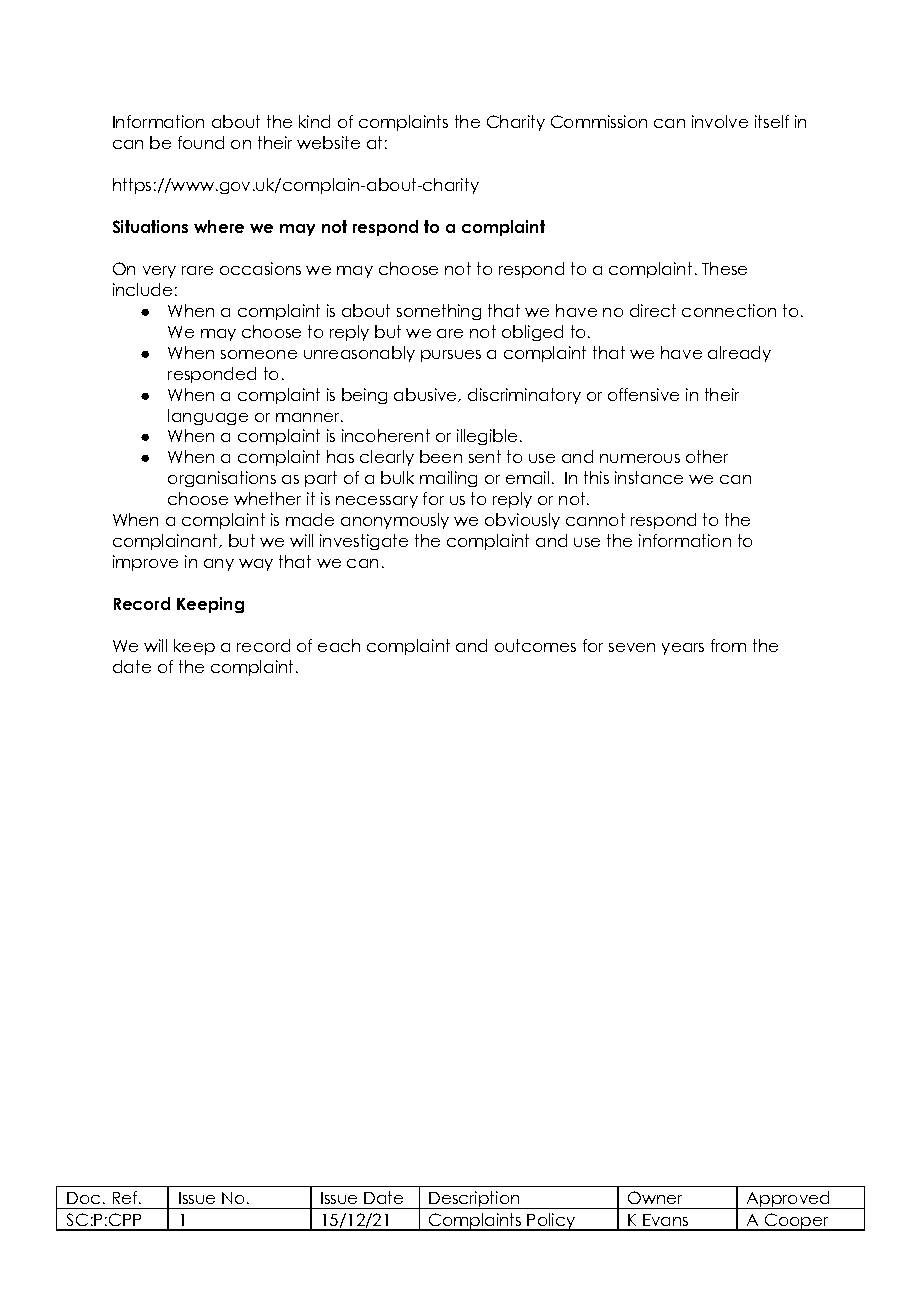 Image resolution: width=924 pixels, height=1307 pixels. What do you see at coordinates (728, 645) in the screenshot?
I see `from` at bounding box center [728, 645].
